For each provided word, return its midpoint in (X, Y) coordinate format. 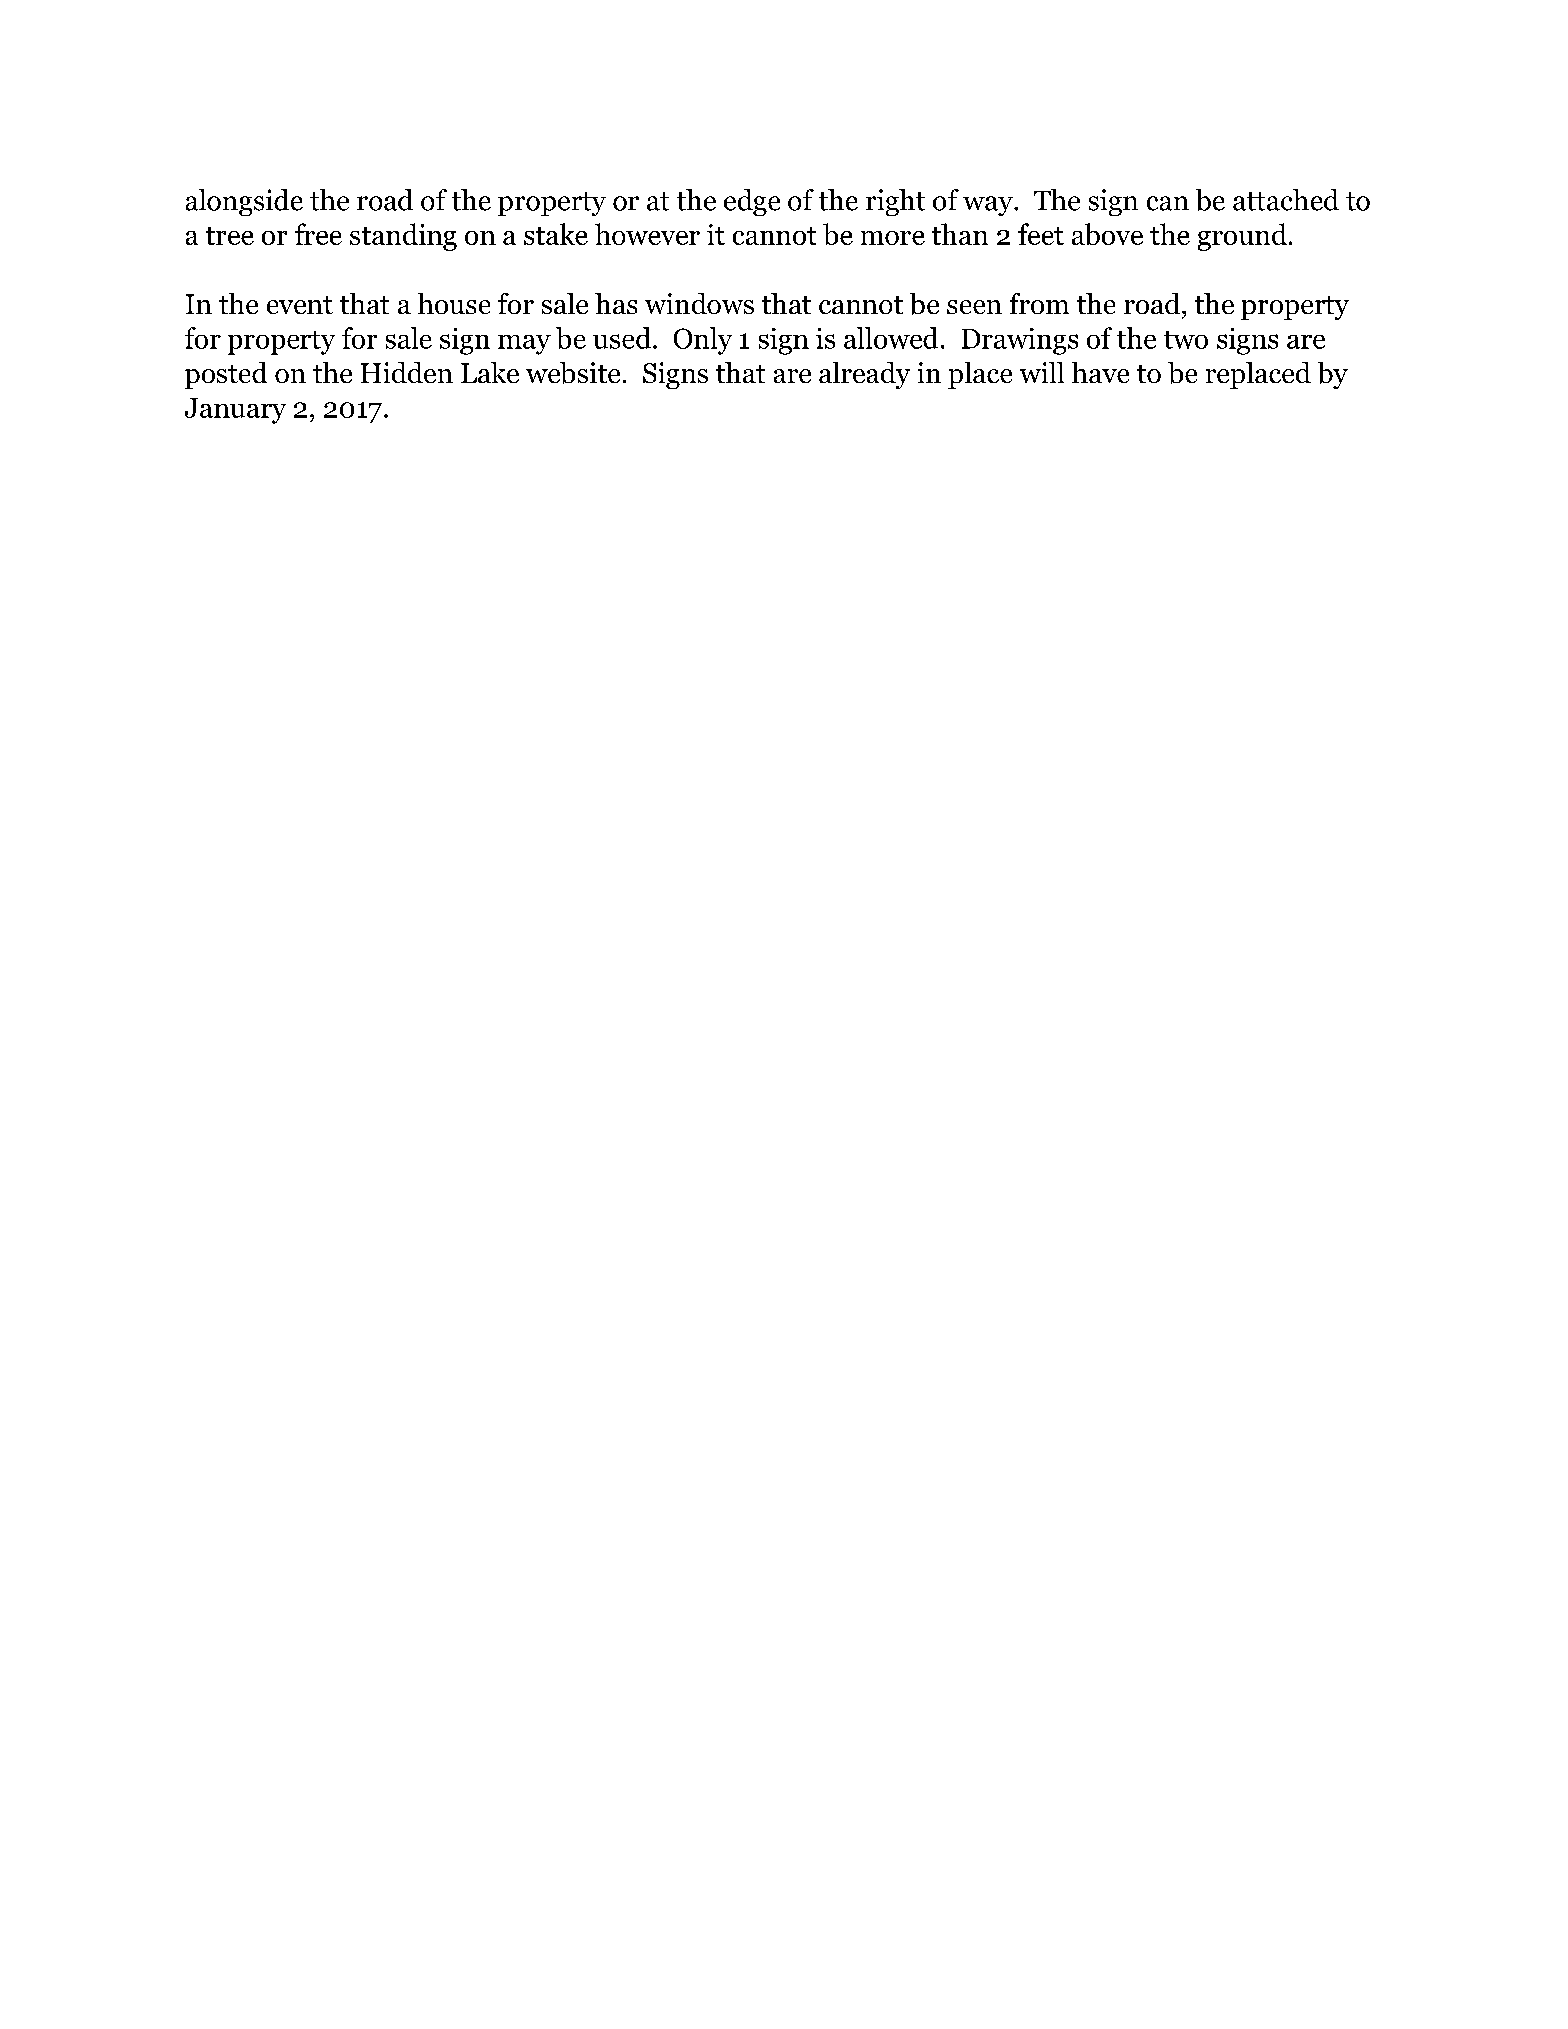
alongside (244, 202)
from (1039, 303)
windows (699, 303)
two (1186, 340)
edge (752, 202)
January (235, 411)
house (454, 303)
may (524, 345)
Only (703, 341)
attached (1286, 200)
